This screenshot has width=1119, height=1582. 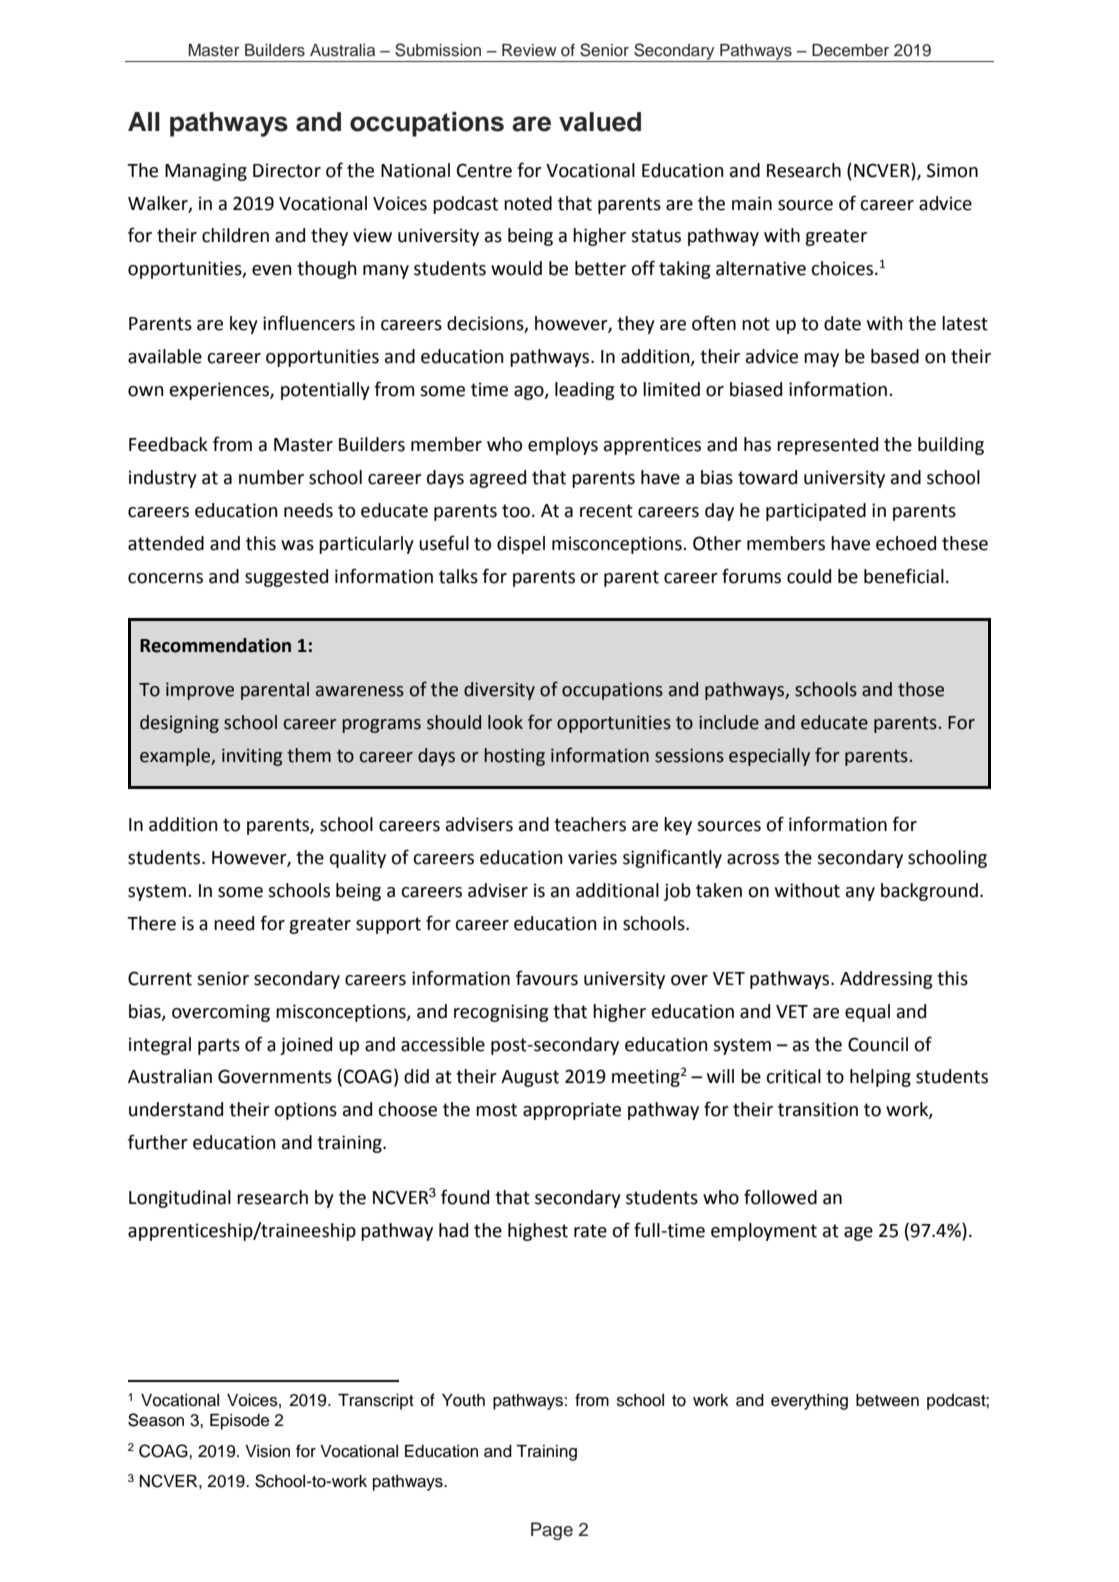 I want to click on Page, so click(x=552, y=1531).
